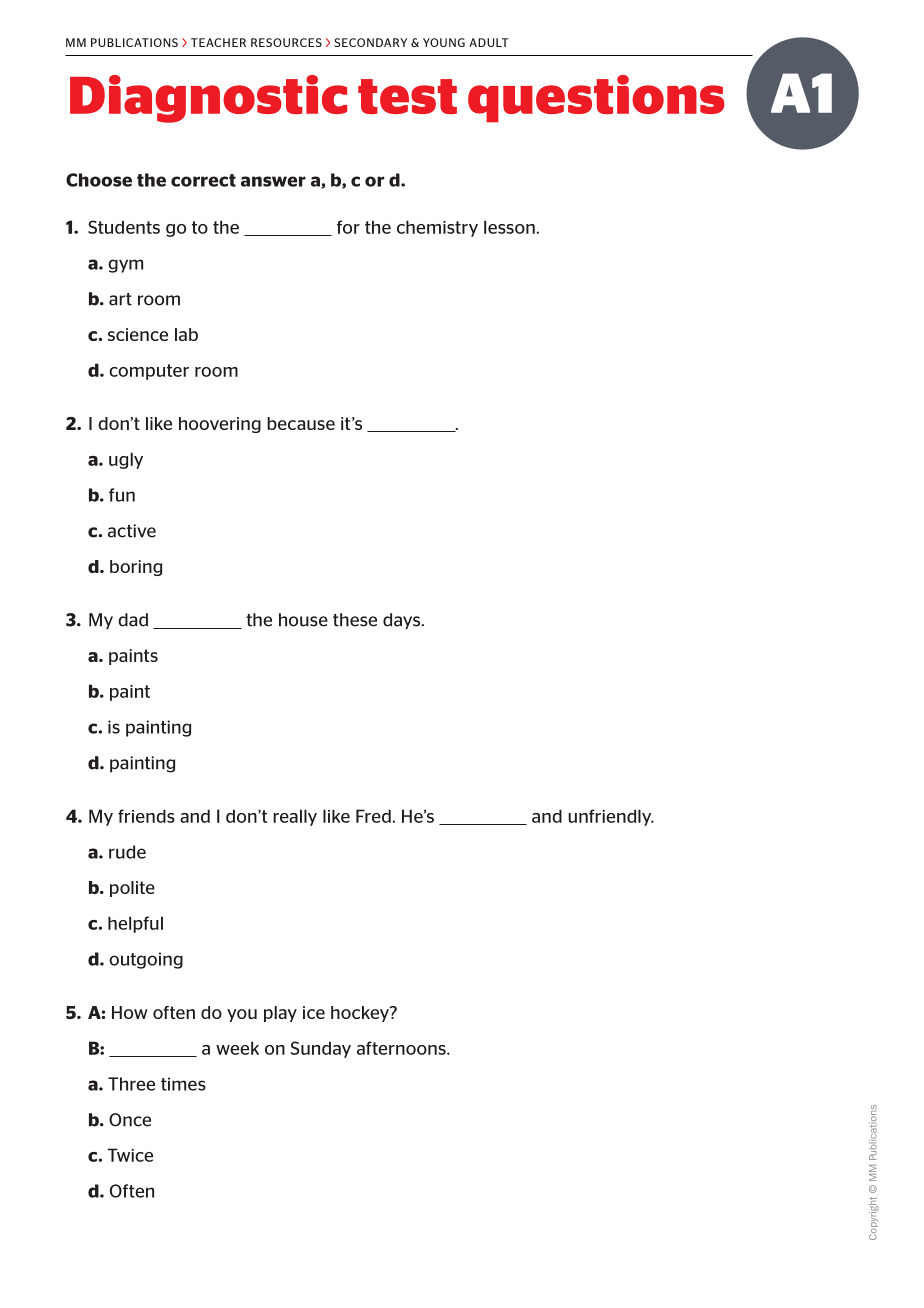  What do you see at coordinates (127, 852) in the document?
I see `rude` at bounding box center [127, 852].
